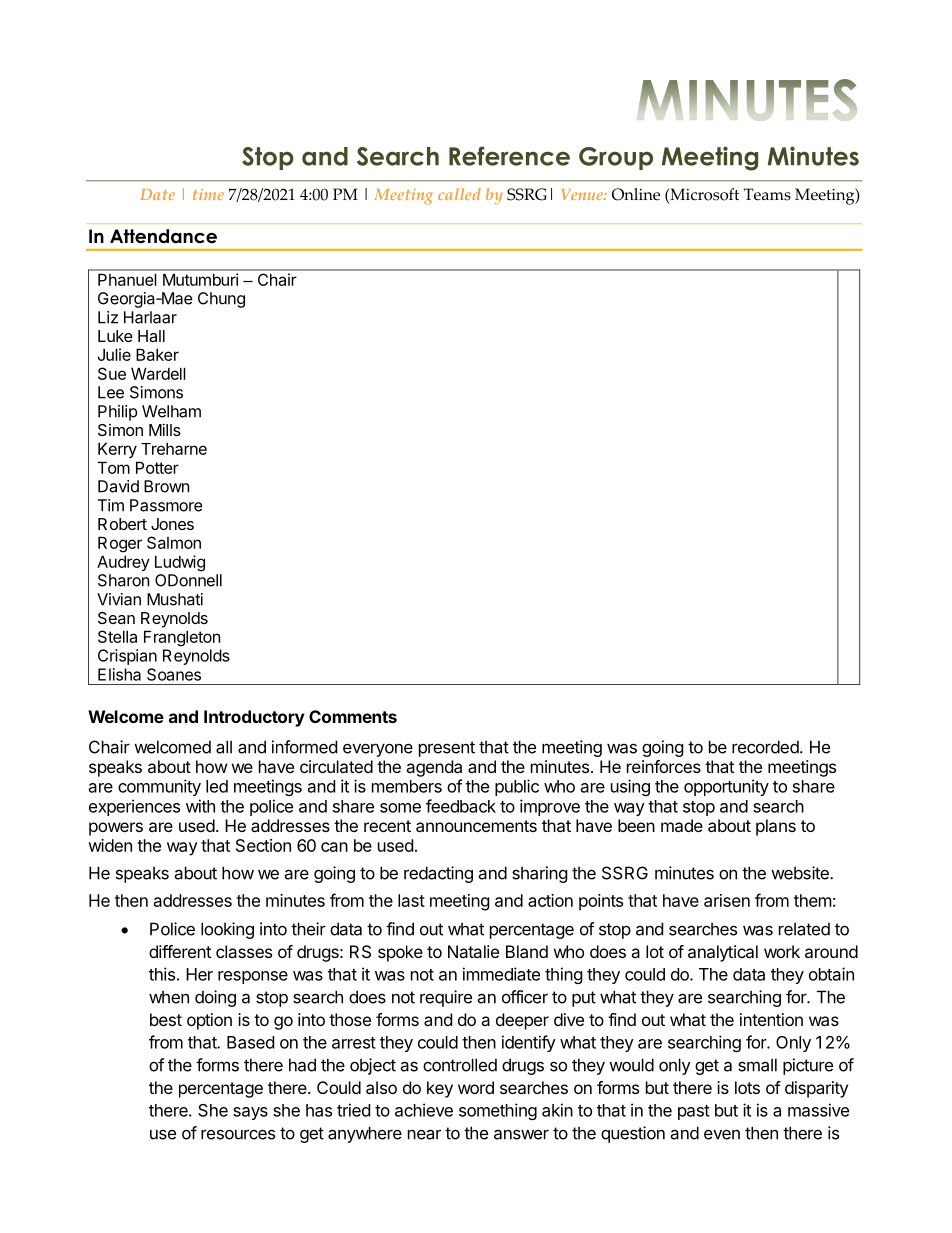  What do you see at coordinates (221, 300) in the page?
I see `Chung` at bounding box center [221, 300].
